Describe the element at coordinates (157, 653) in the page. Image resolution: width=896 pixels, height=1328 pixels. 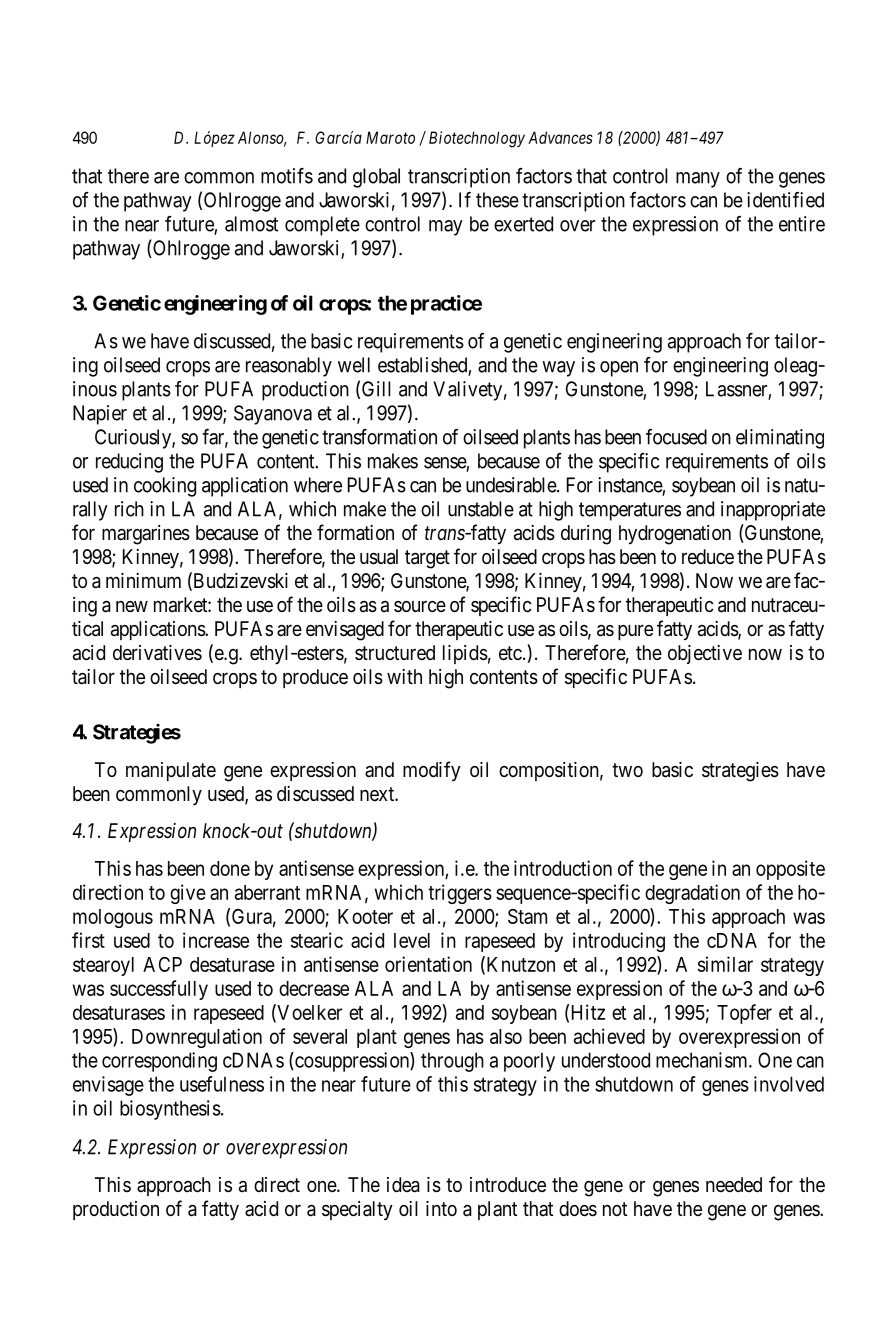
I see `derivatives` at that location.
